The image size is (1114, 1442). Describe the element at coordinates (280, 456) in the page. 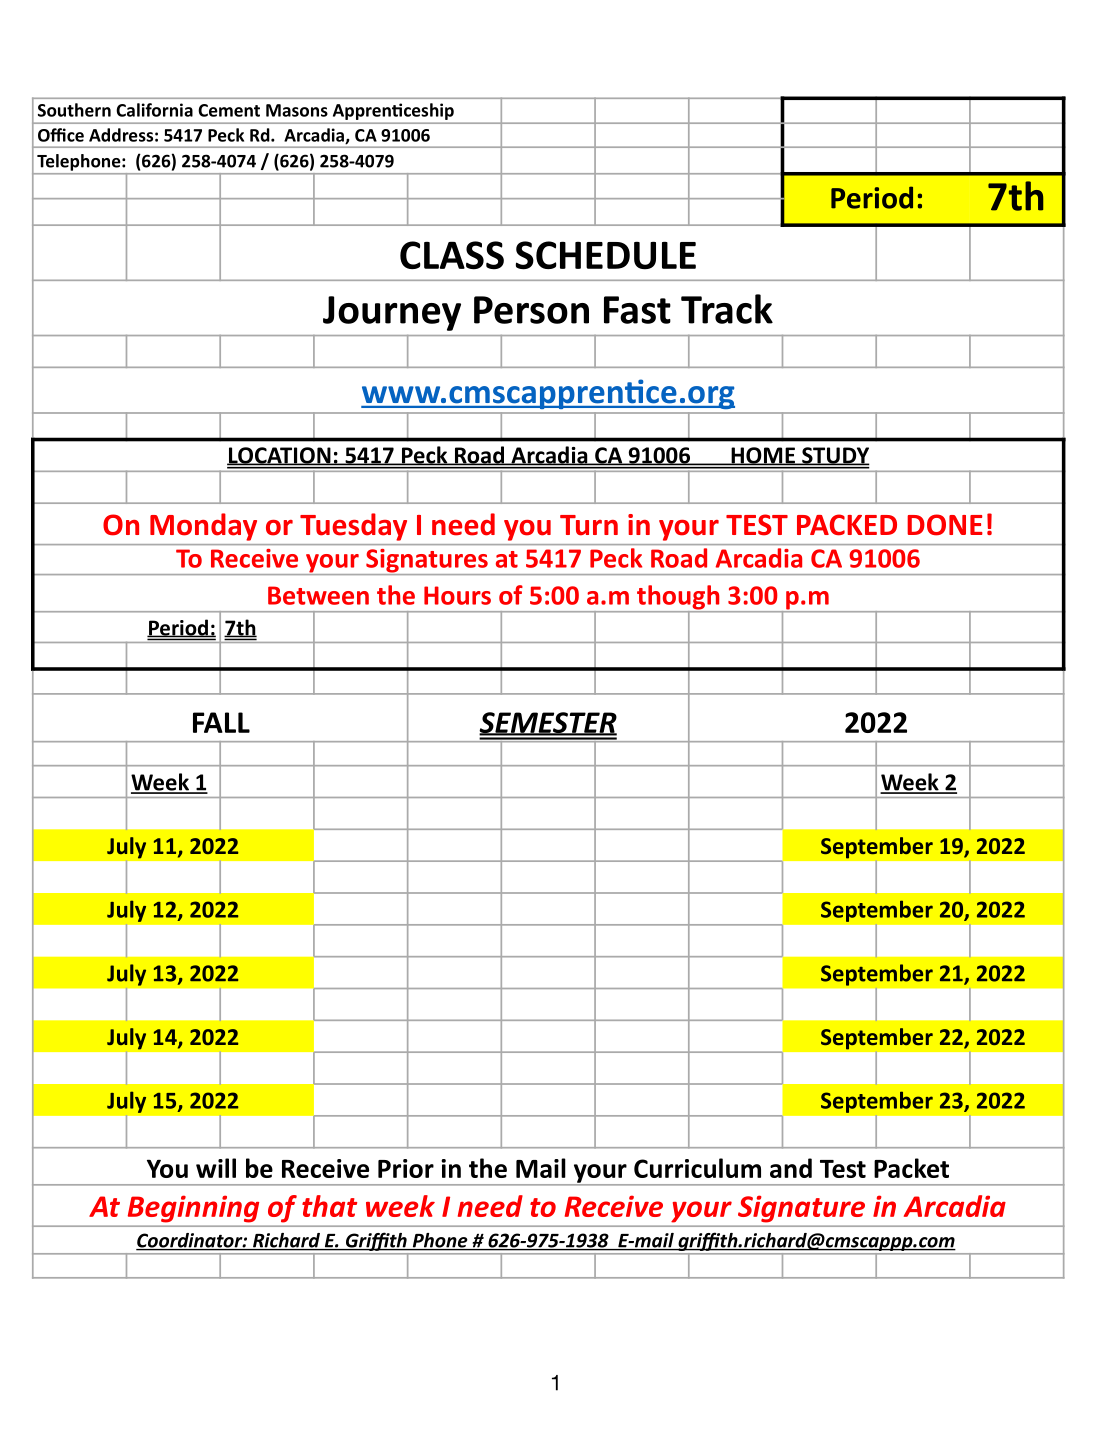

I see `LOCATION` at that location.
